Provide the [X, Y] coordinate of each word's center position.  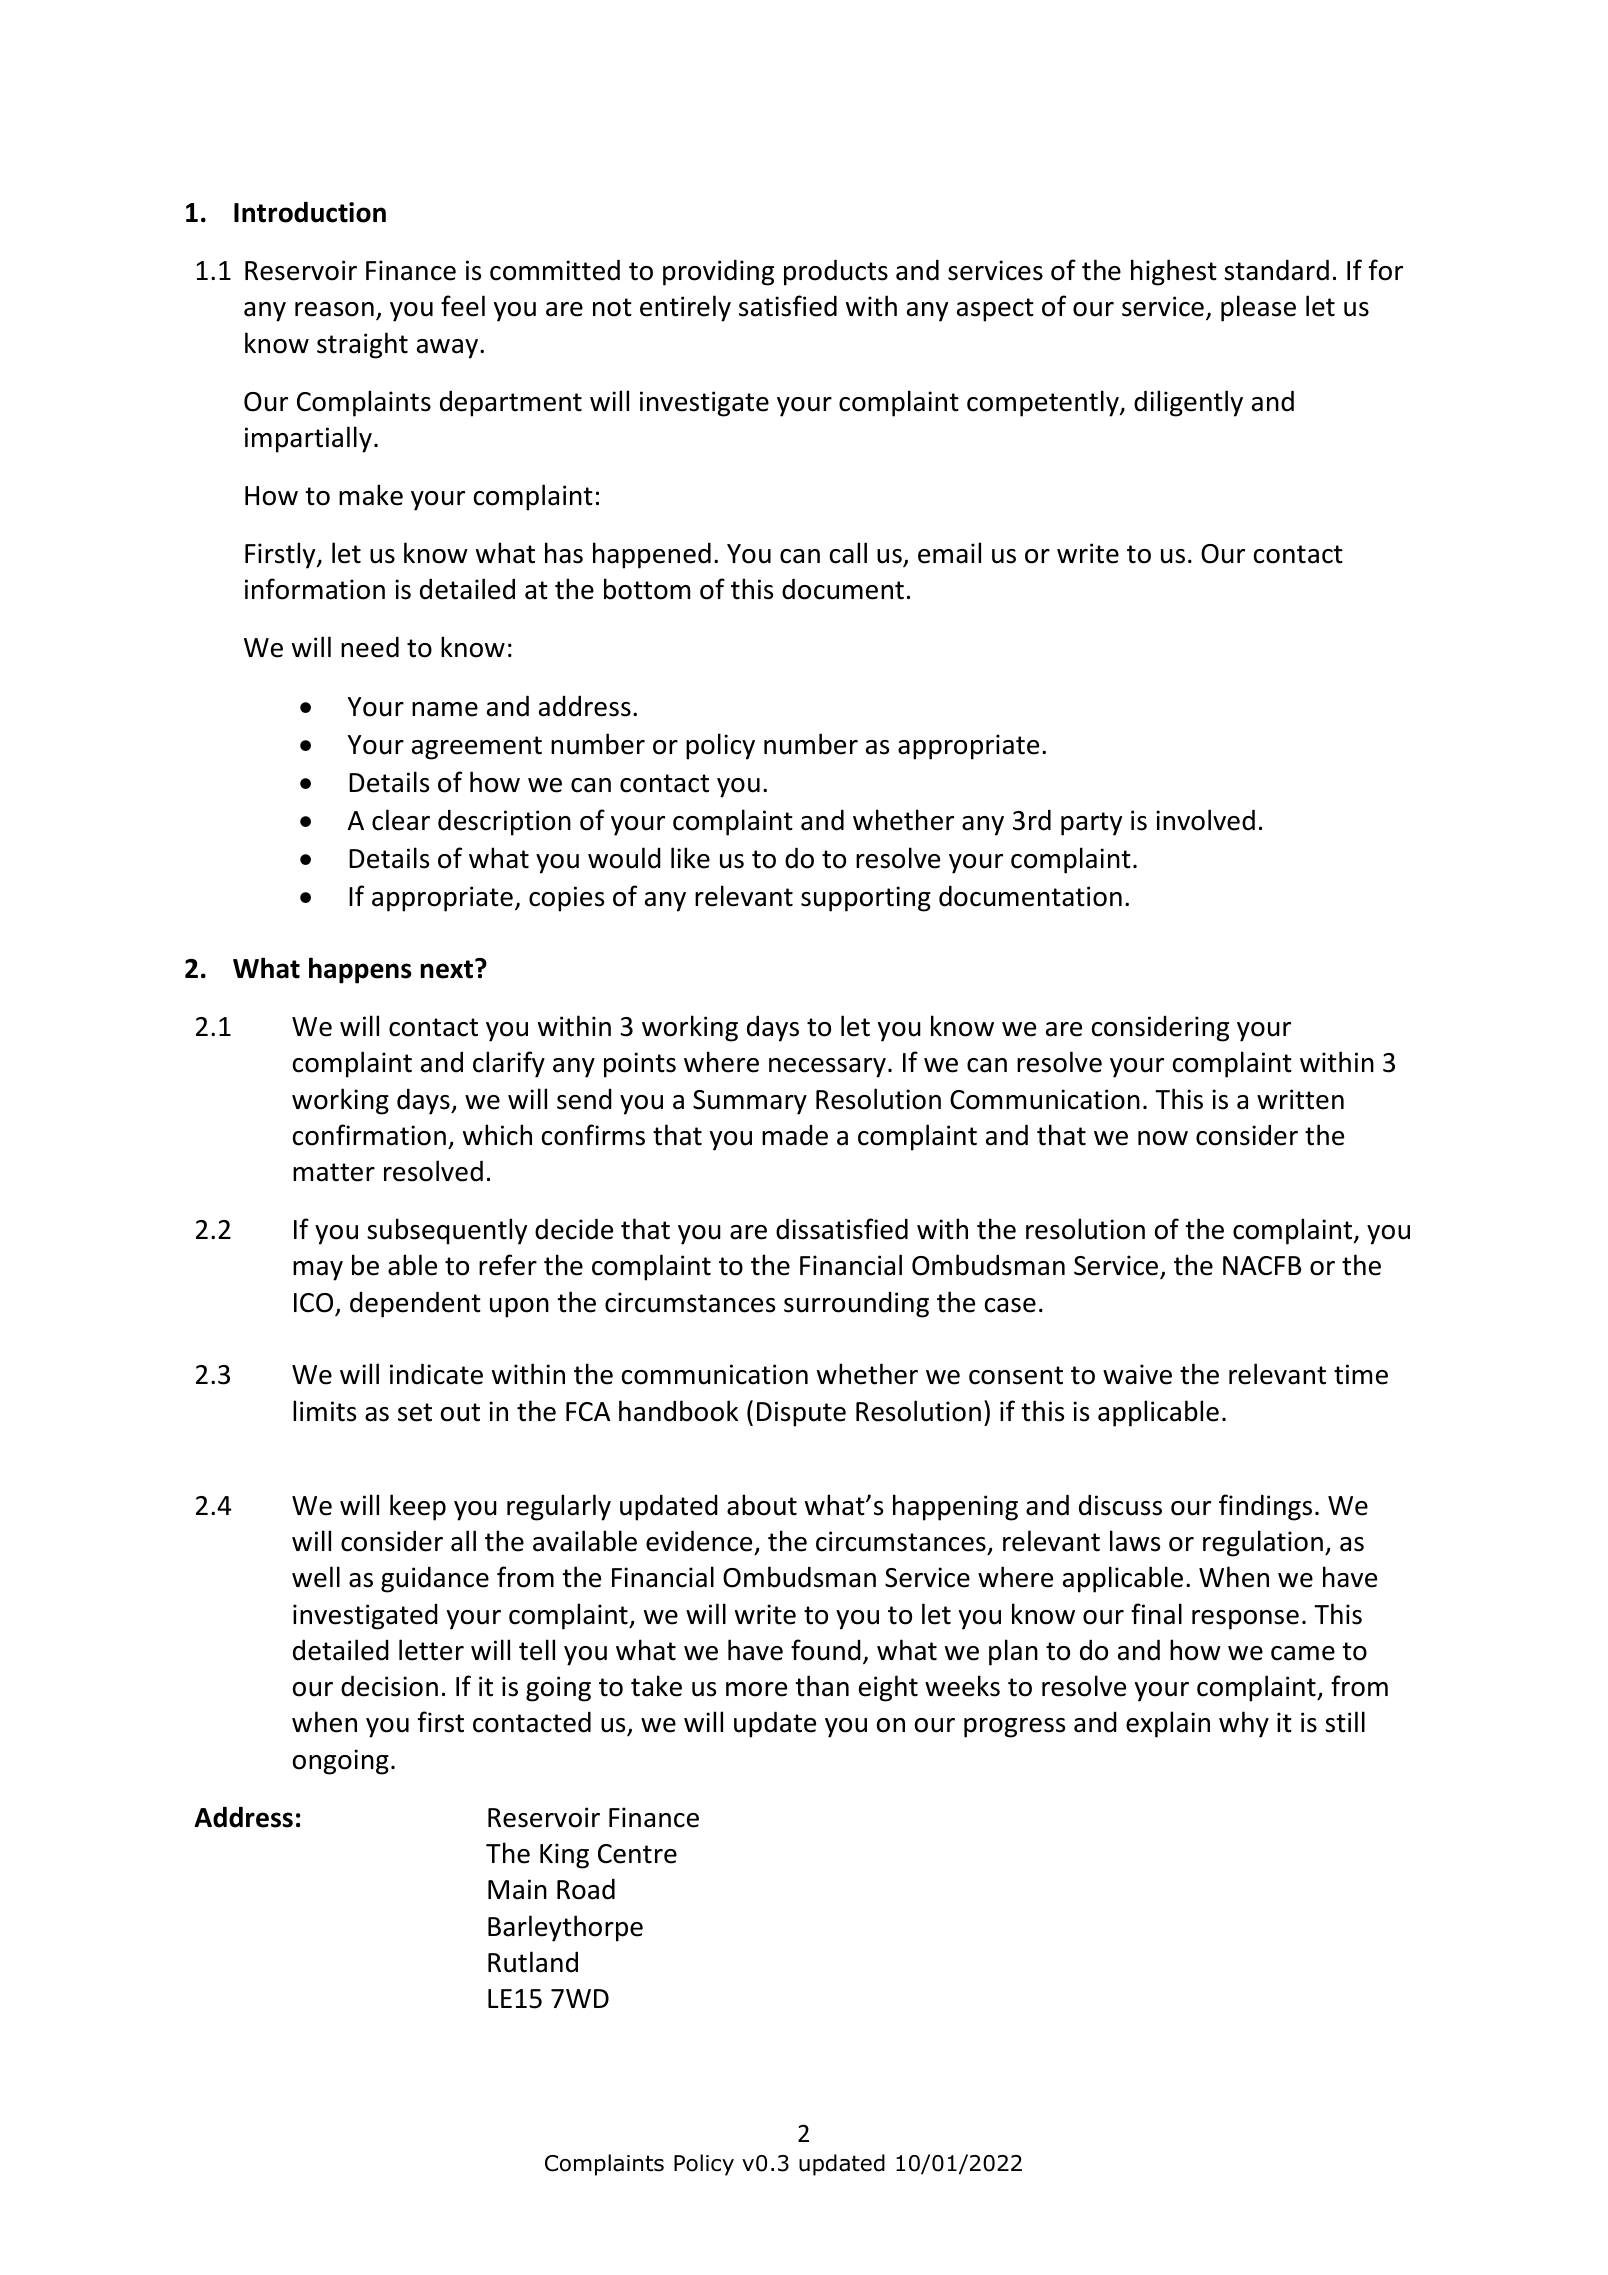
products [836, 272]
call [848, 553]
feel [463, 306]
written [1300, 1099]
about [762, 1505]
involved [1205, 820]
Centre [637, 1854]
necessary [827, 1068]
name [445, 709]
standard [1276, 270]
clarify [509, 1064]
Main [517, 1889]
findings [1265, 1507]
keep [418, 1507]
